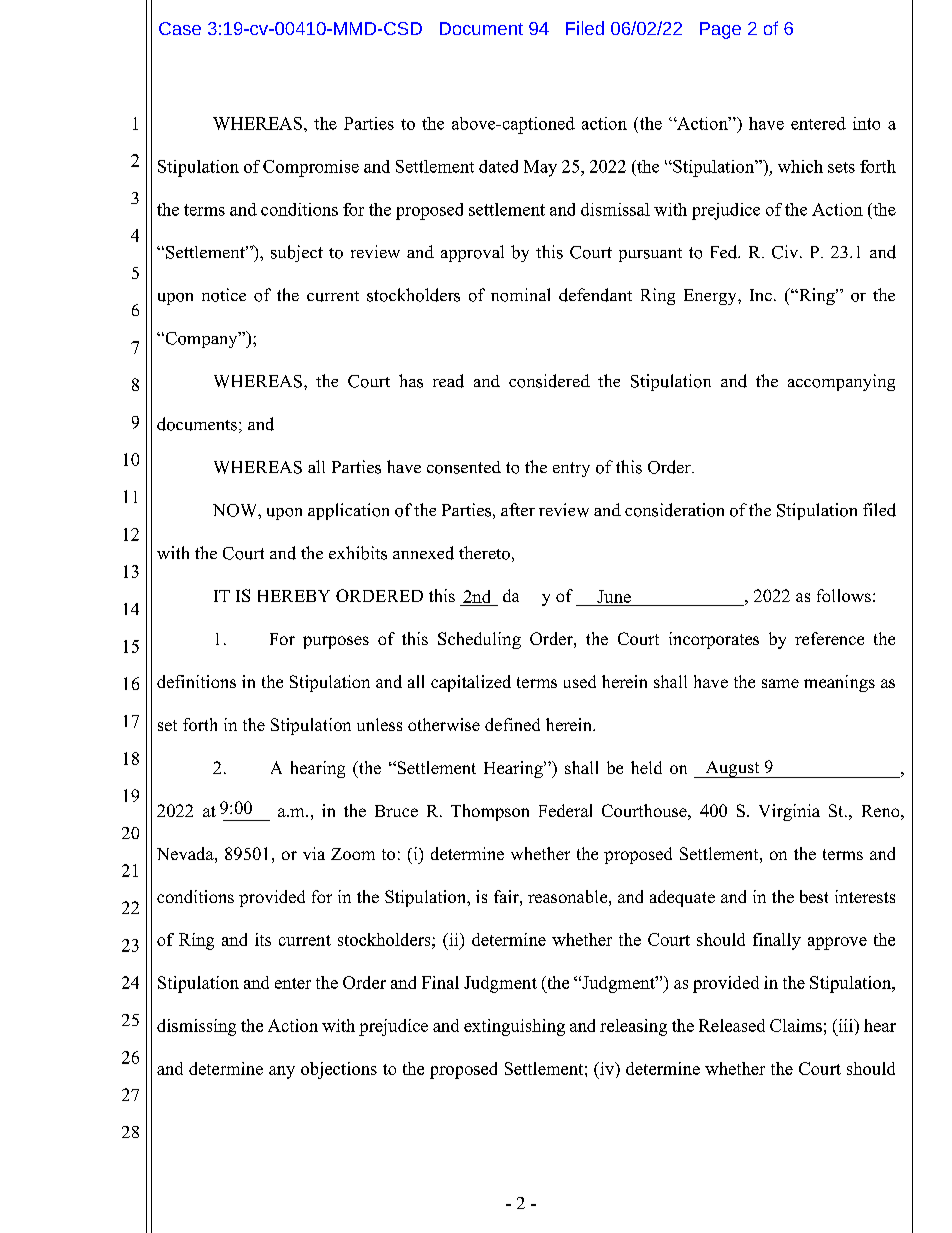  I want to click on considered, so click(549, 381).
